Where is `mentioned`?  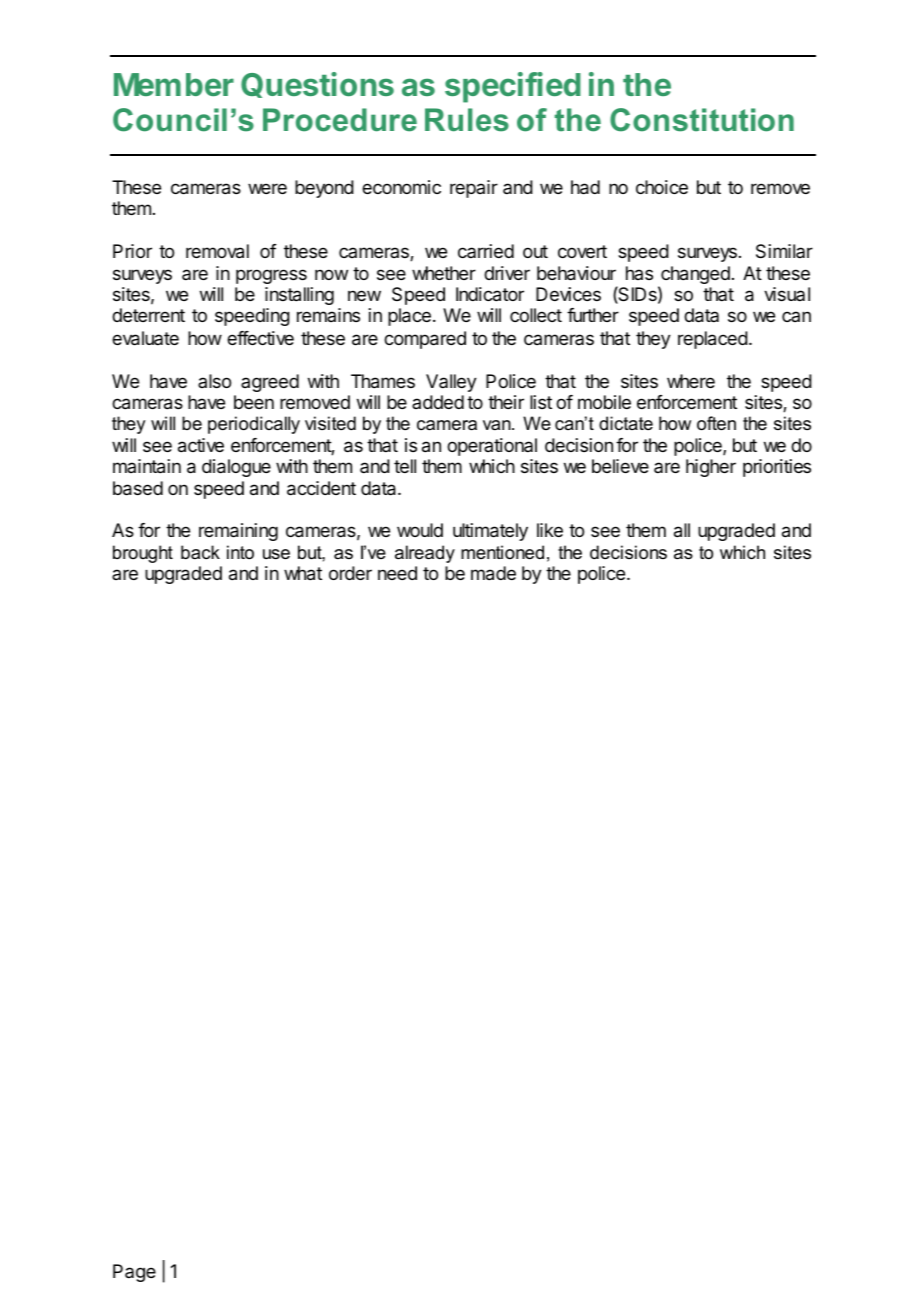 mentioned is located at coordinates (502, 552).
